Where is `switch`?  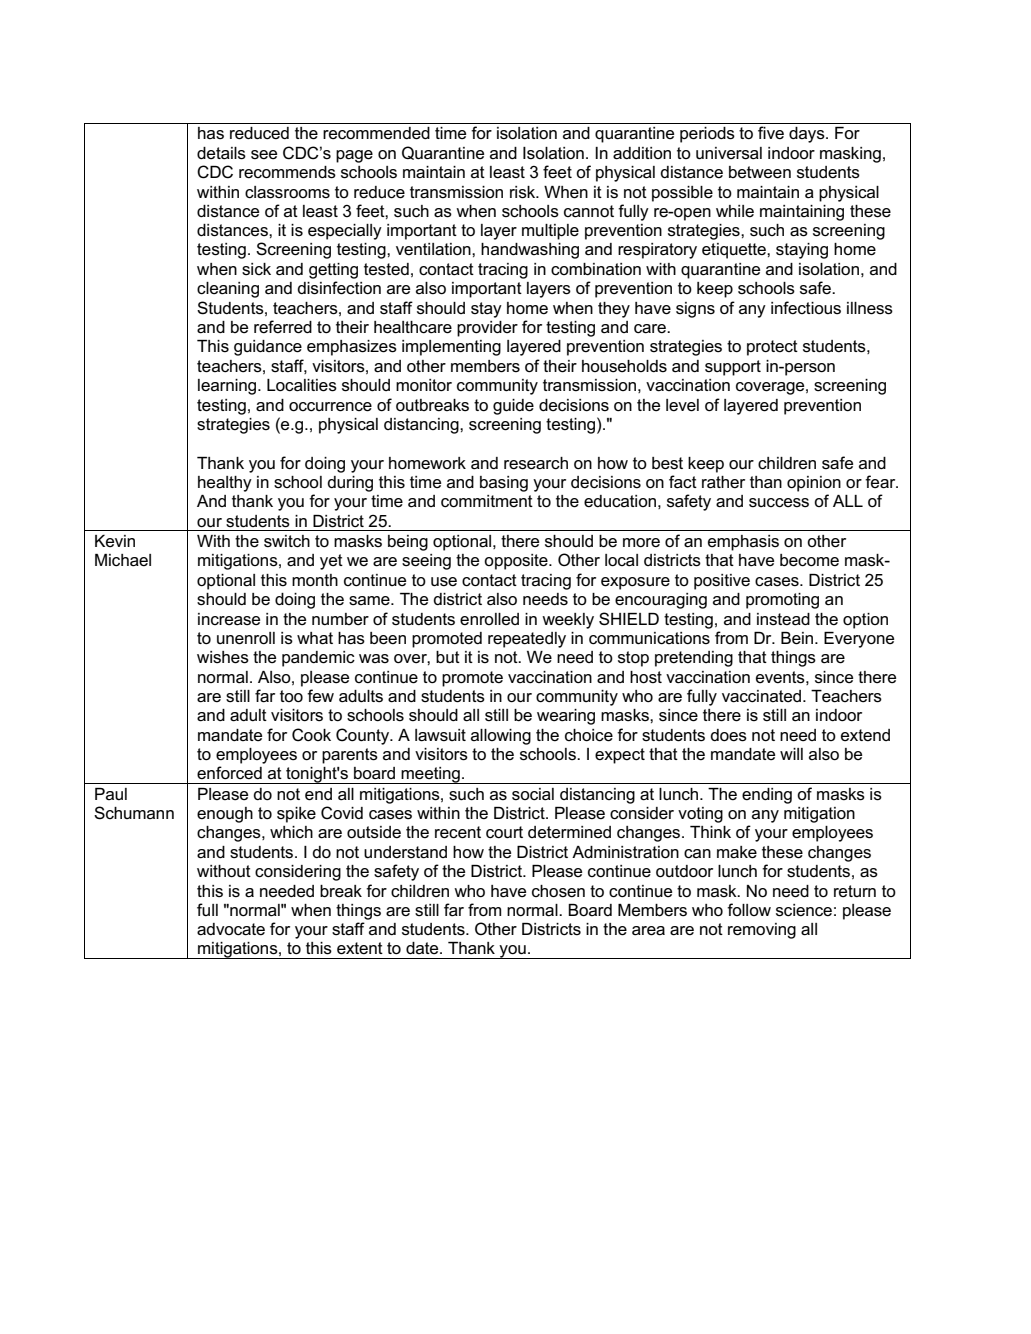 switch is located at coordinates (287, 541).
